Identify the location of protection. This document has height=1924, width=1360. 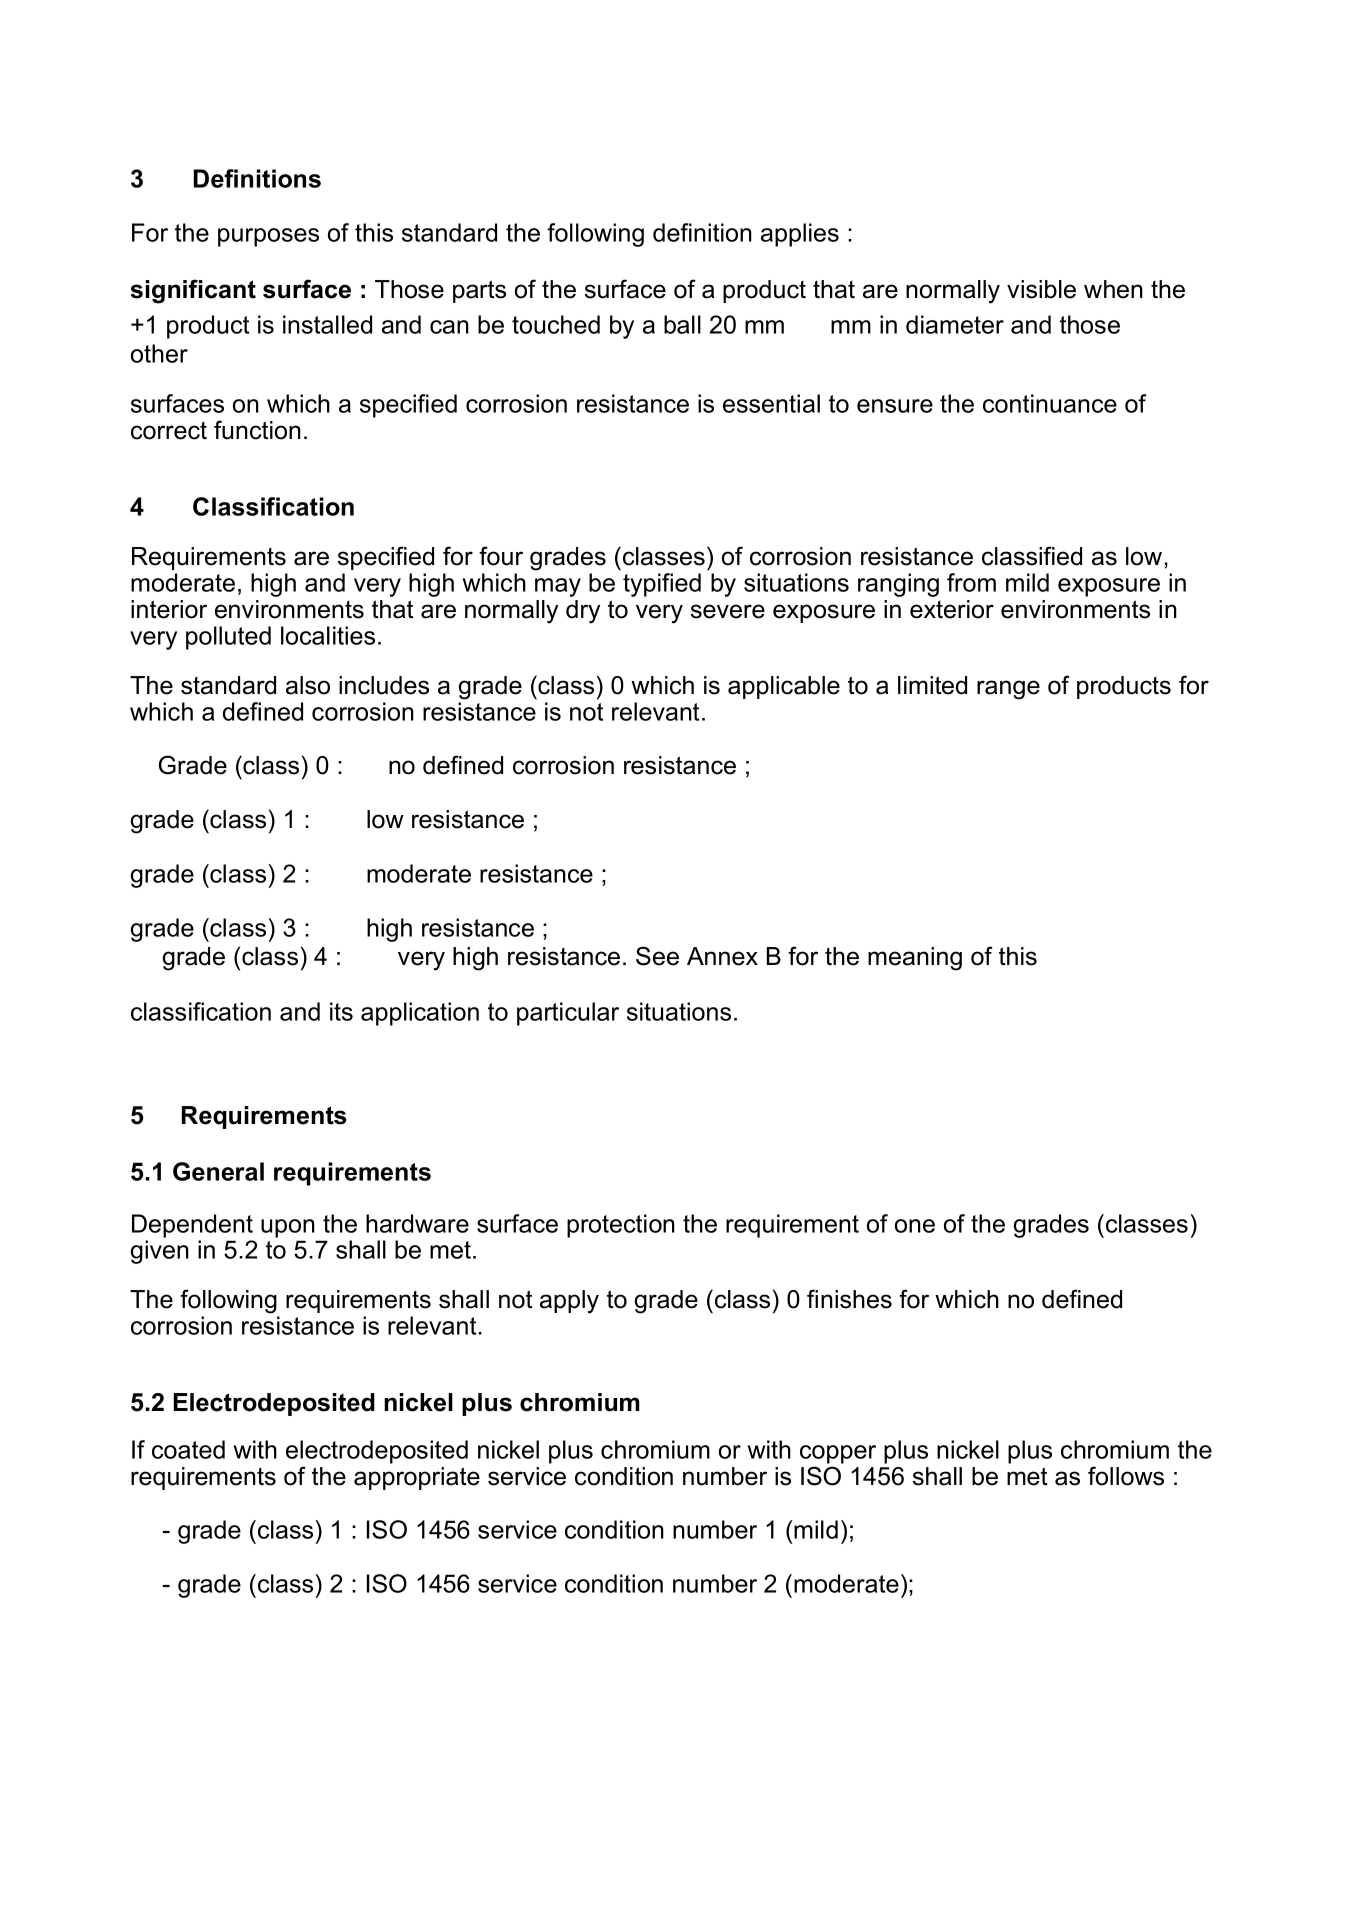
(621, 1226).
